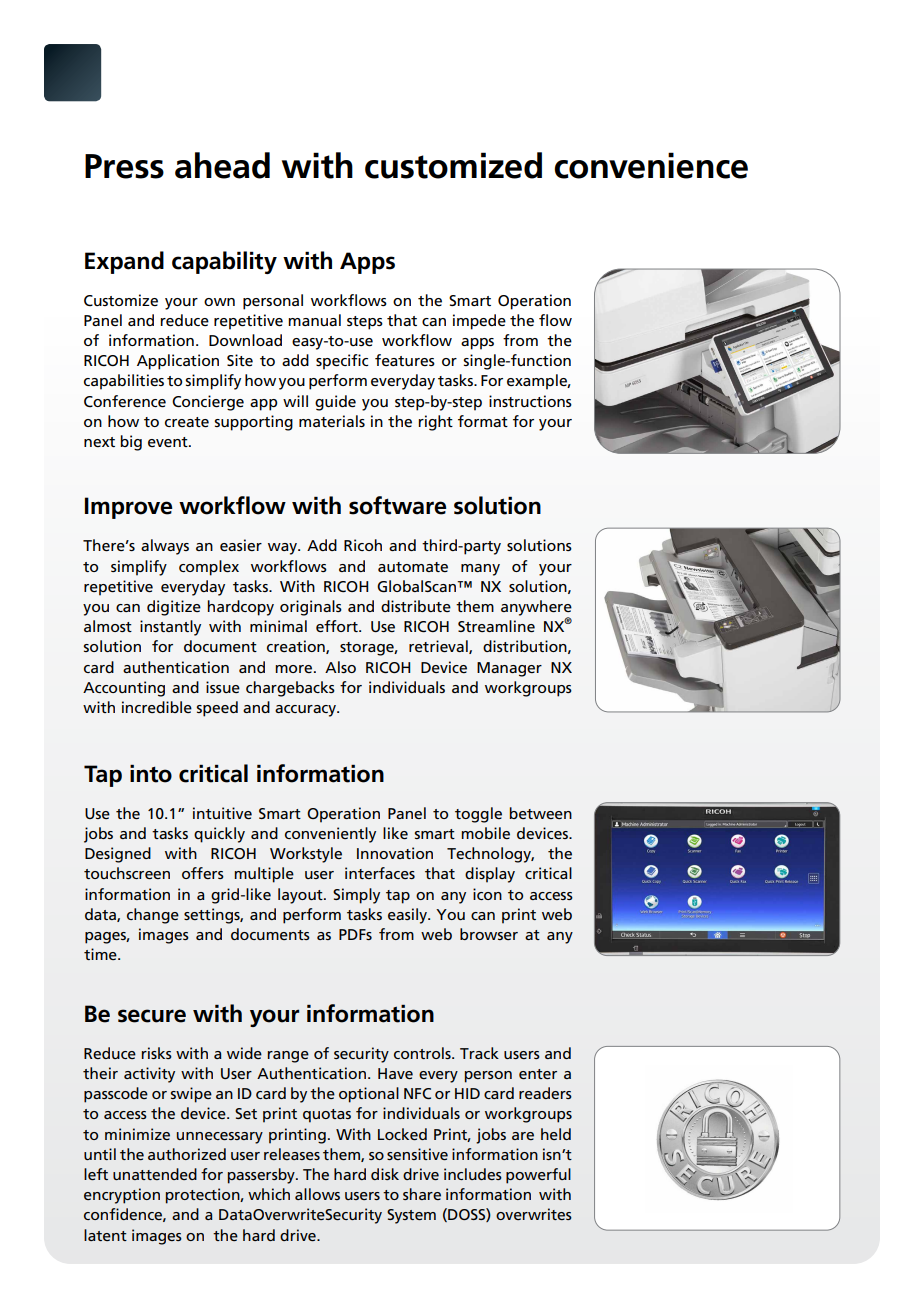 The width and height of the document is (924, 1308). What do you see at coordinates (340, 667) in the document?
I see `Also` at bounding box center [340, 667].
